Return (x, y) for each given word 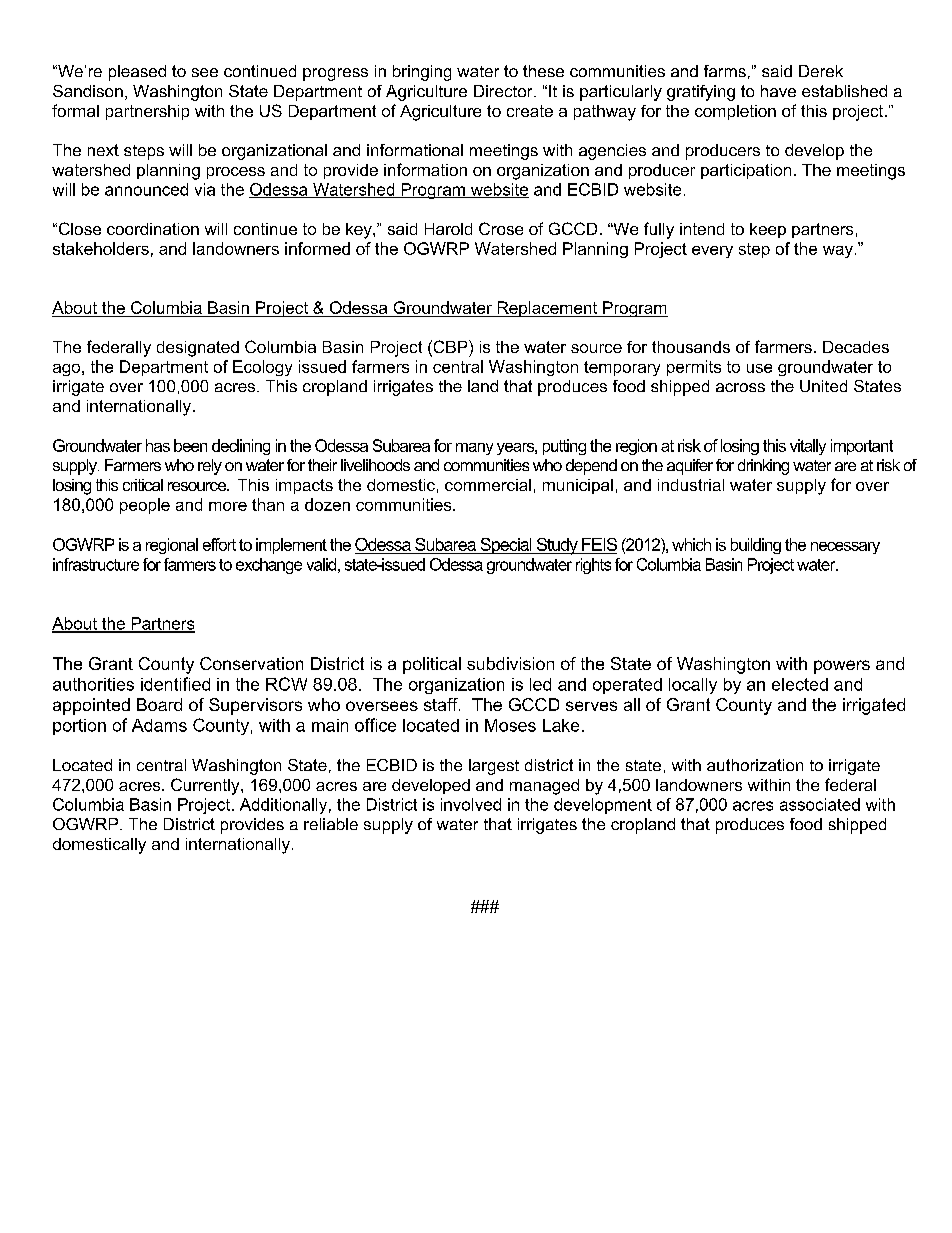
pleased (137, 73)
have (778, 91)
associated (820, 804)
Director (504, 91)
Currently (206, 786)
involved (471, 804)
